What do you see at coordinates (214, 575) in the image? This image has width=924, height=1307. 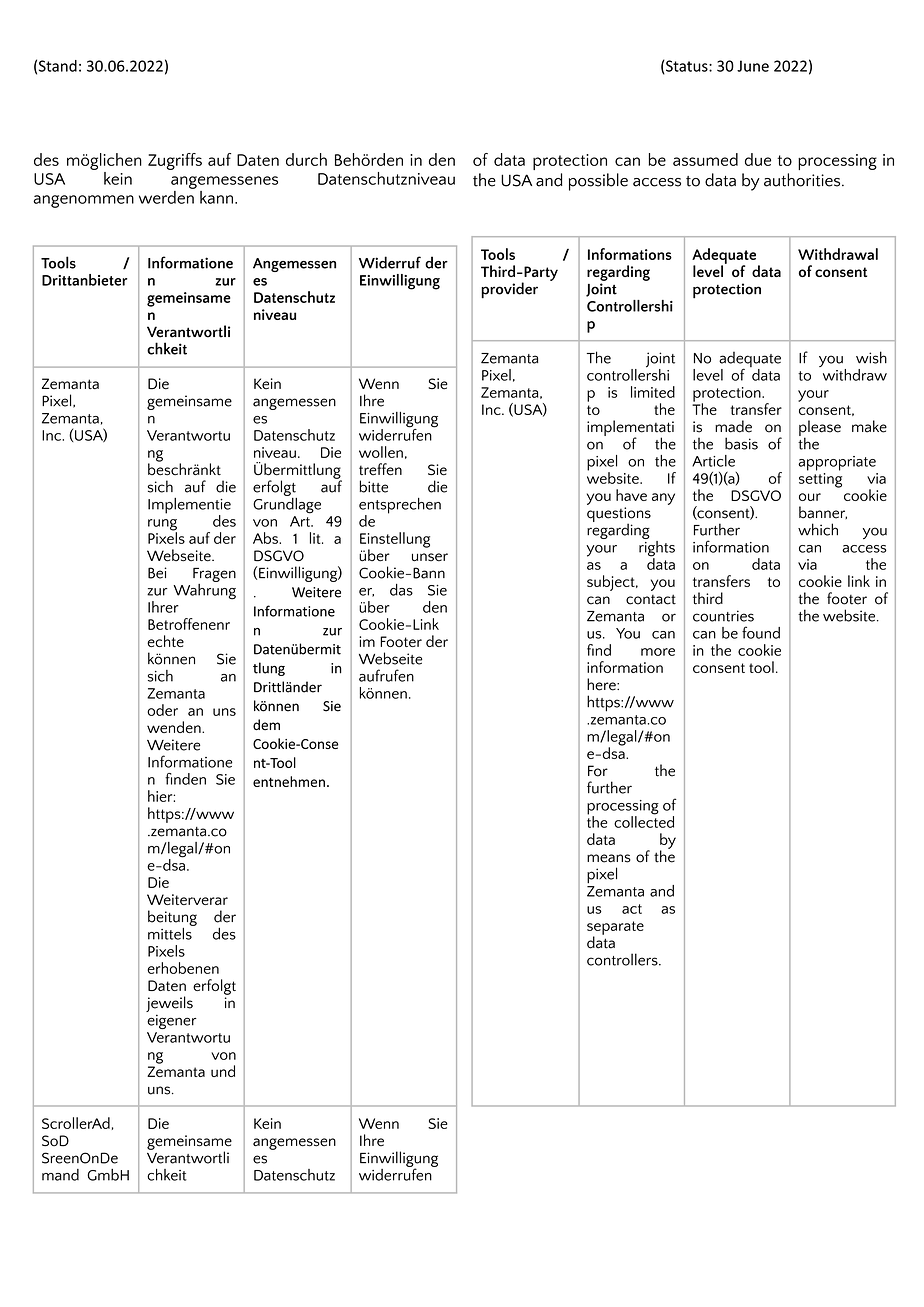 I see `Fragen` at bounding box center [214, 575].
